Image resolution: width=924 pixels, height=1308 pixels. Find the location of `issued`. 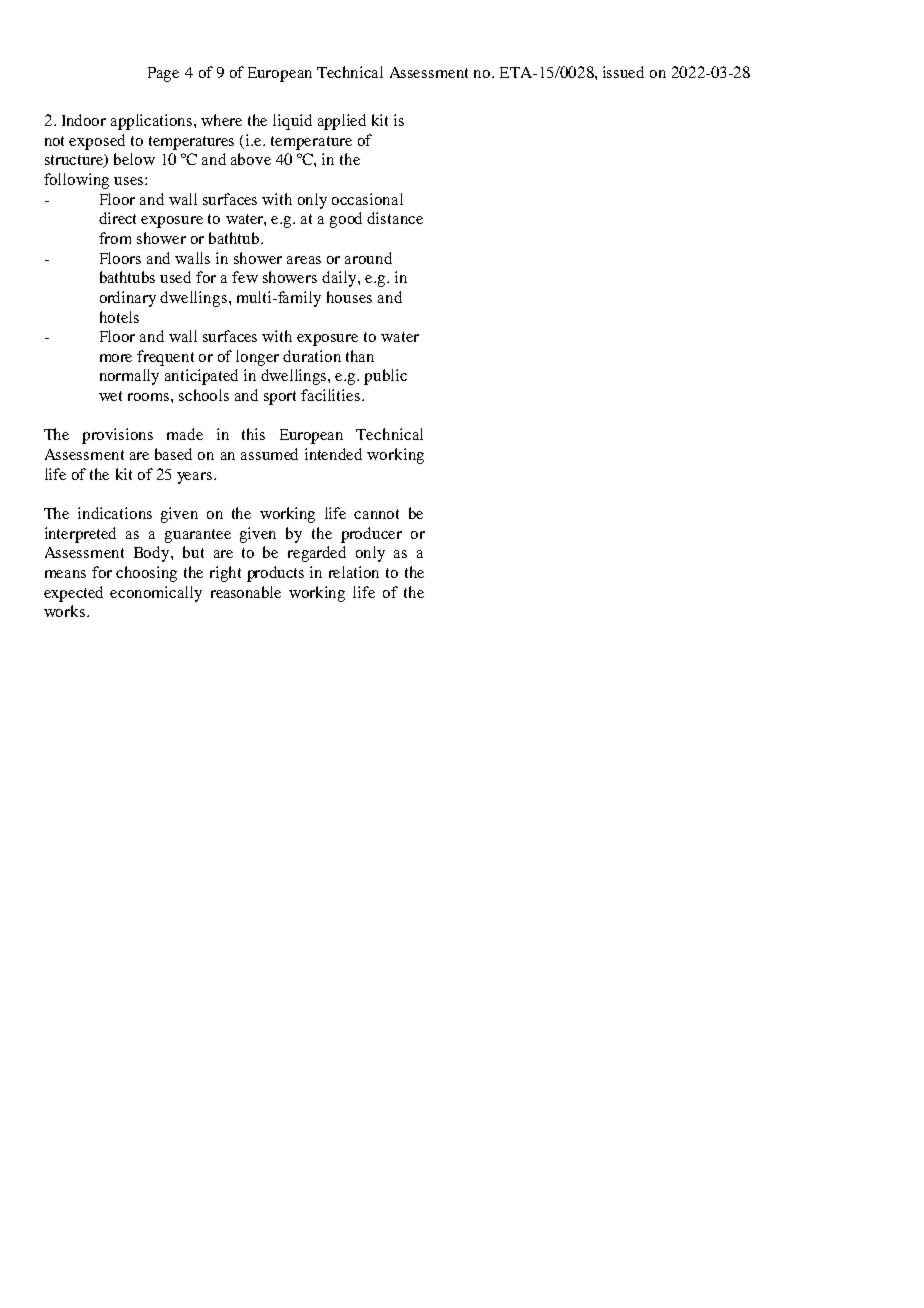

issued is located at coordinates (623, 72).
